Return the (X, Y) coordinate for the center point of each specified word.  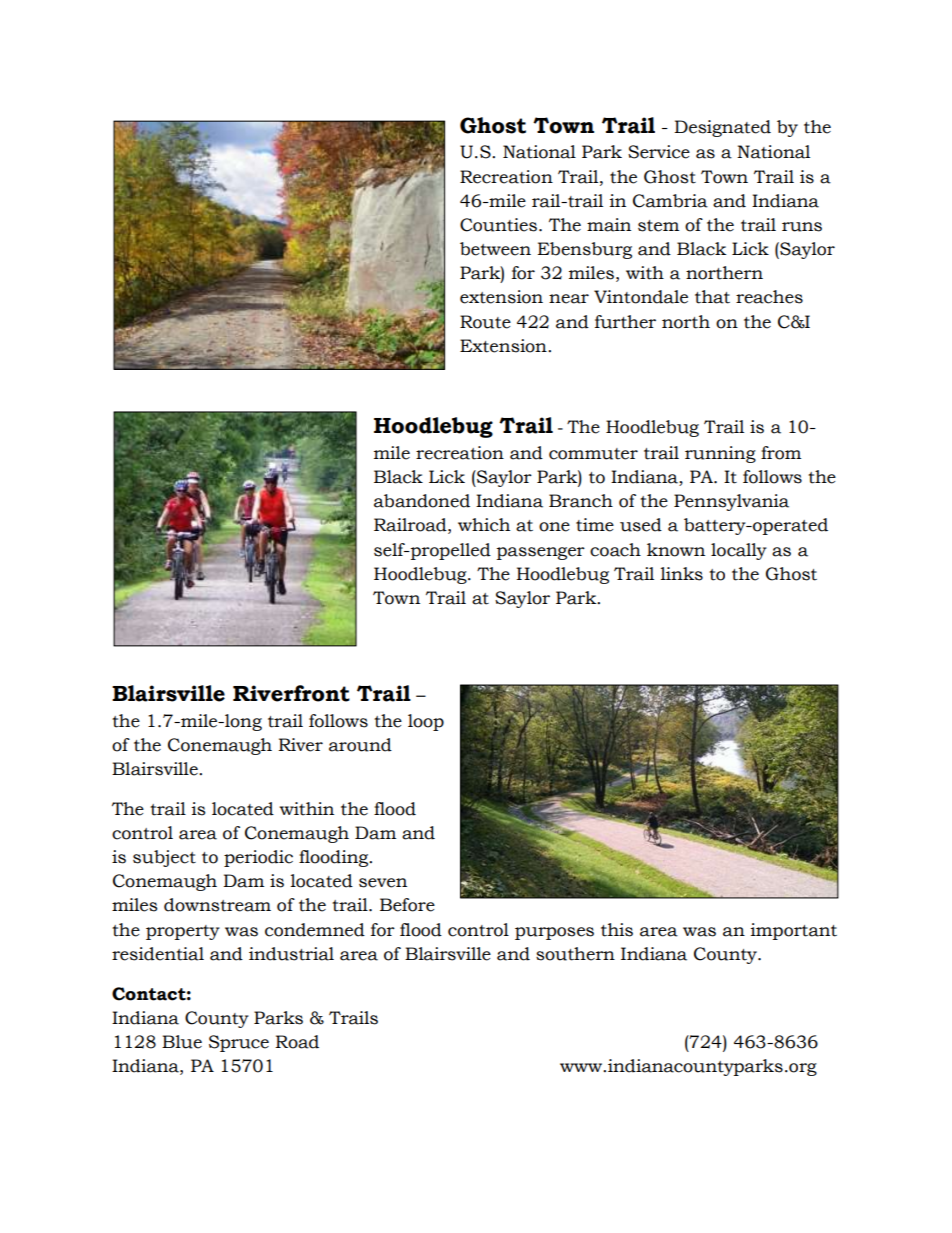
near (569, 299)
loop (426, 722)
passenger (541, 553)
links (682, 574)
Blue (182, 1042)
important (794, 931)
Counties (498, 225)
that (712, 297)
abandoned (422, 501)
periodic (258, 858)
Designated (722, 128)
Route (485, 322)
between (495, 249)
